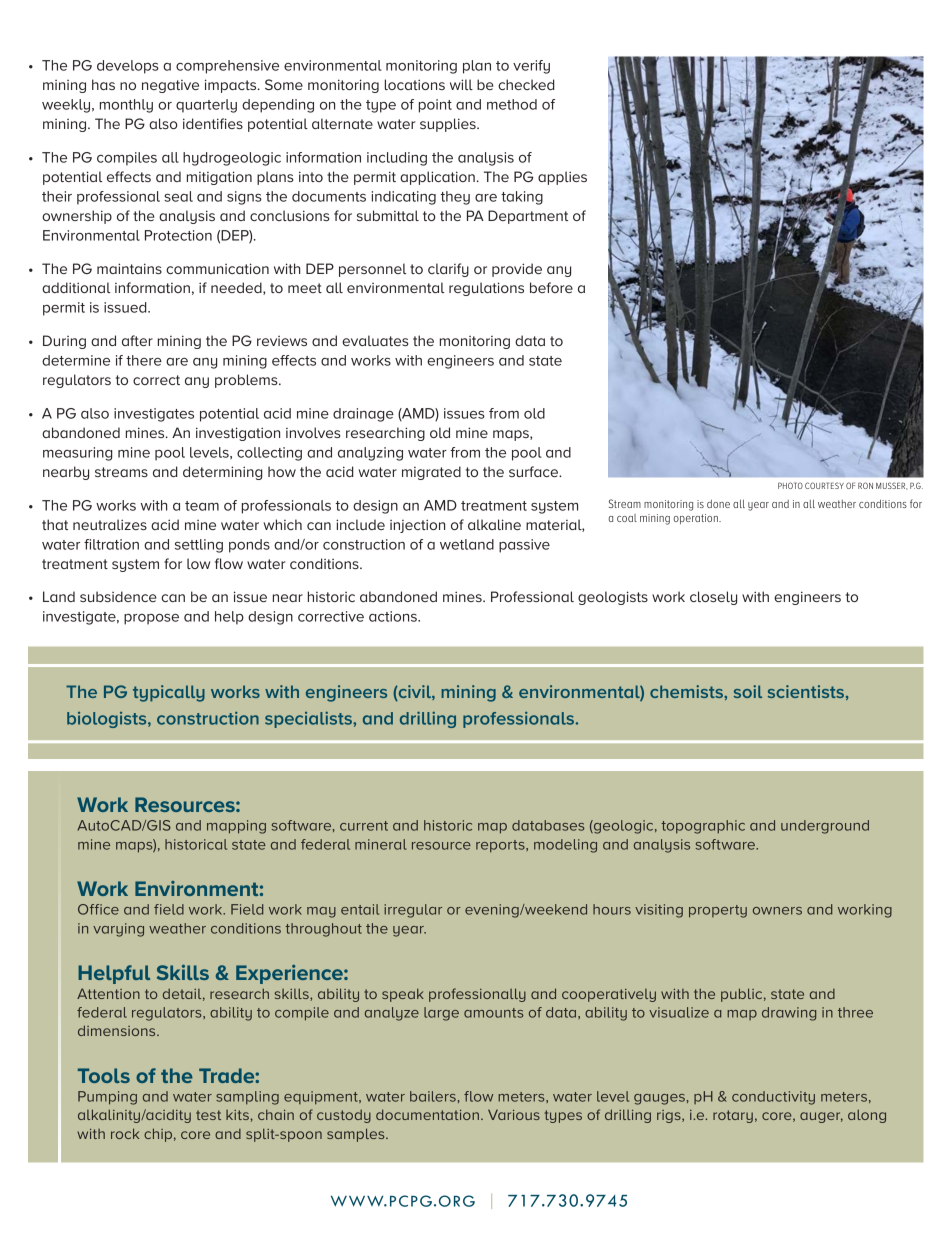 The height and width of the screenshot is (1233, 952). Describe the element at coordinates (394, 616) in the screenshot. I see `actions` at that location.
